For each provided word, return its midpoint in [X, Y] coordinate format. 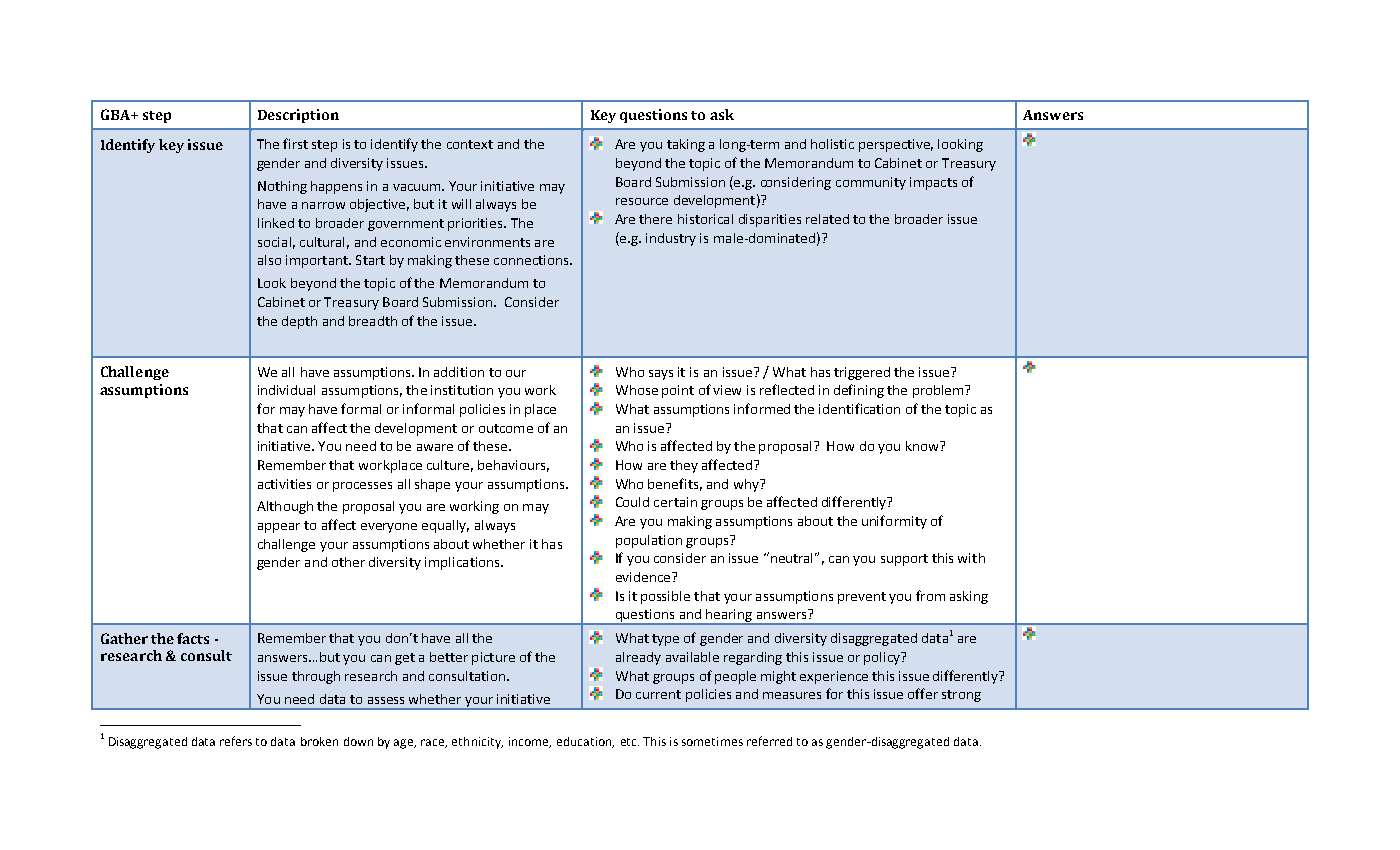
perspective [896, 145]
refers [236, 741]
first [295, 143]
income [530, 742]
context [470, 144]
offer [923, 693]
